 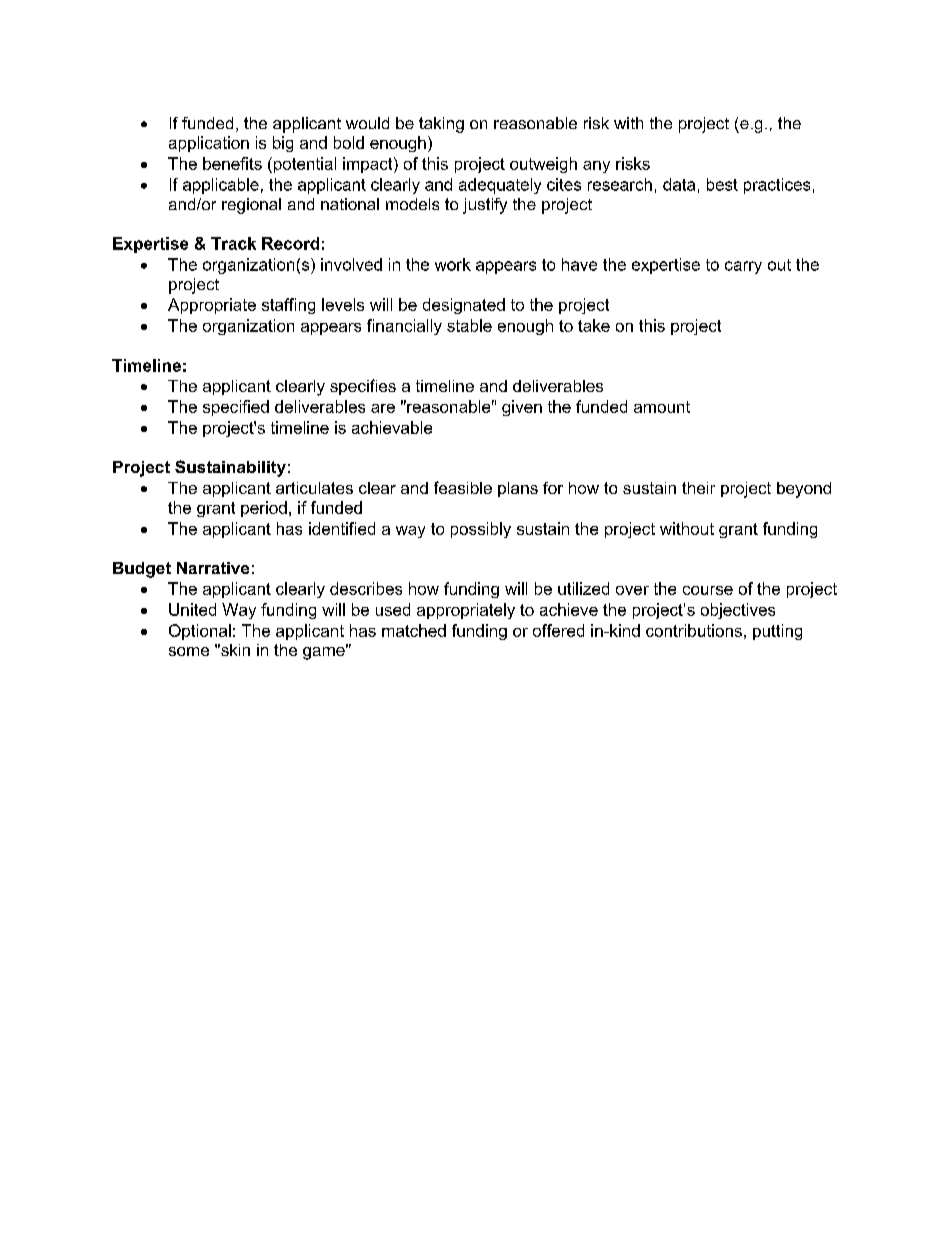 What do you see at coordinates (441, 125) in the screenshot?
I see `taking` at bounding box center [441, 125].
